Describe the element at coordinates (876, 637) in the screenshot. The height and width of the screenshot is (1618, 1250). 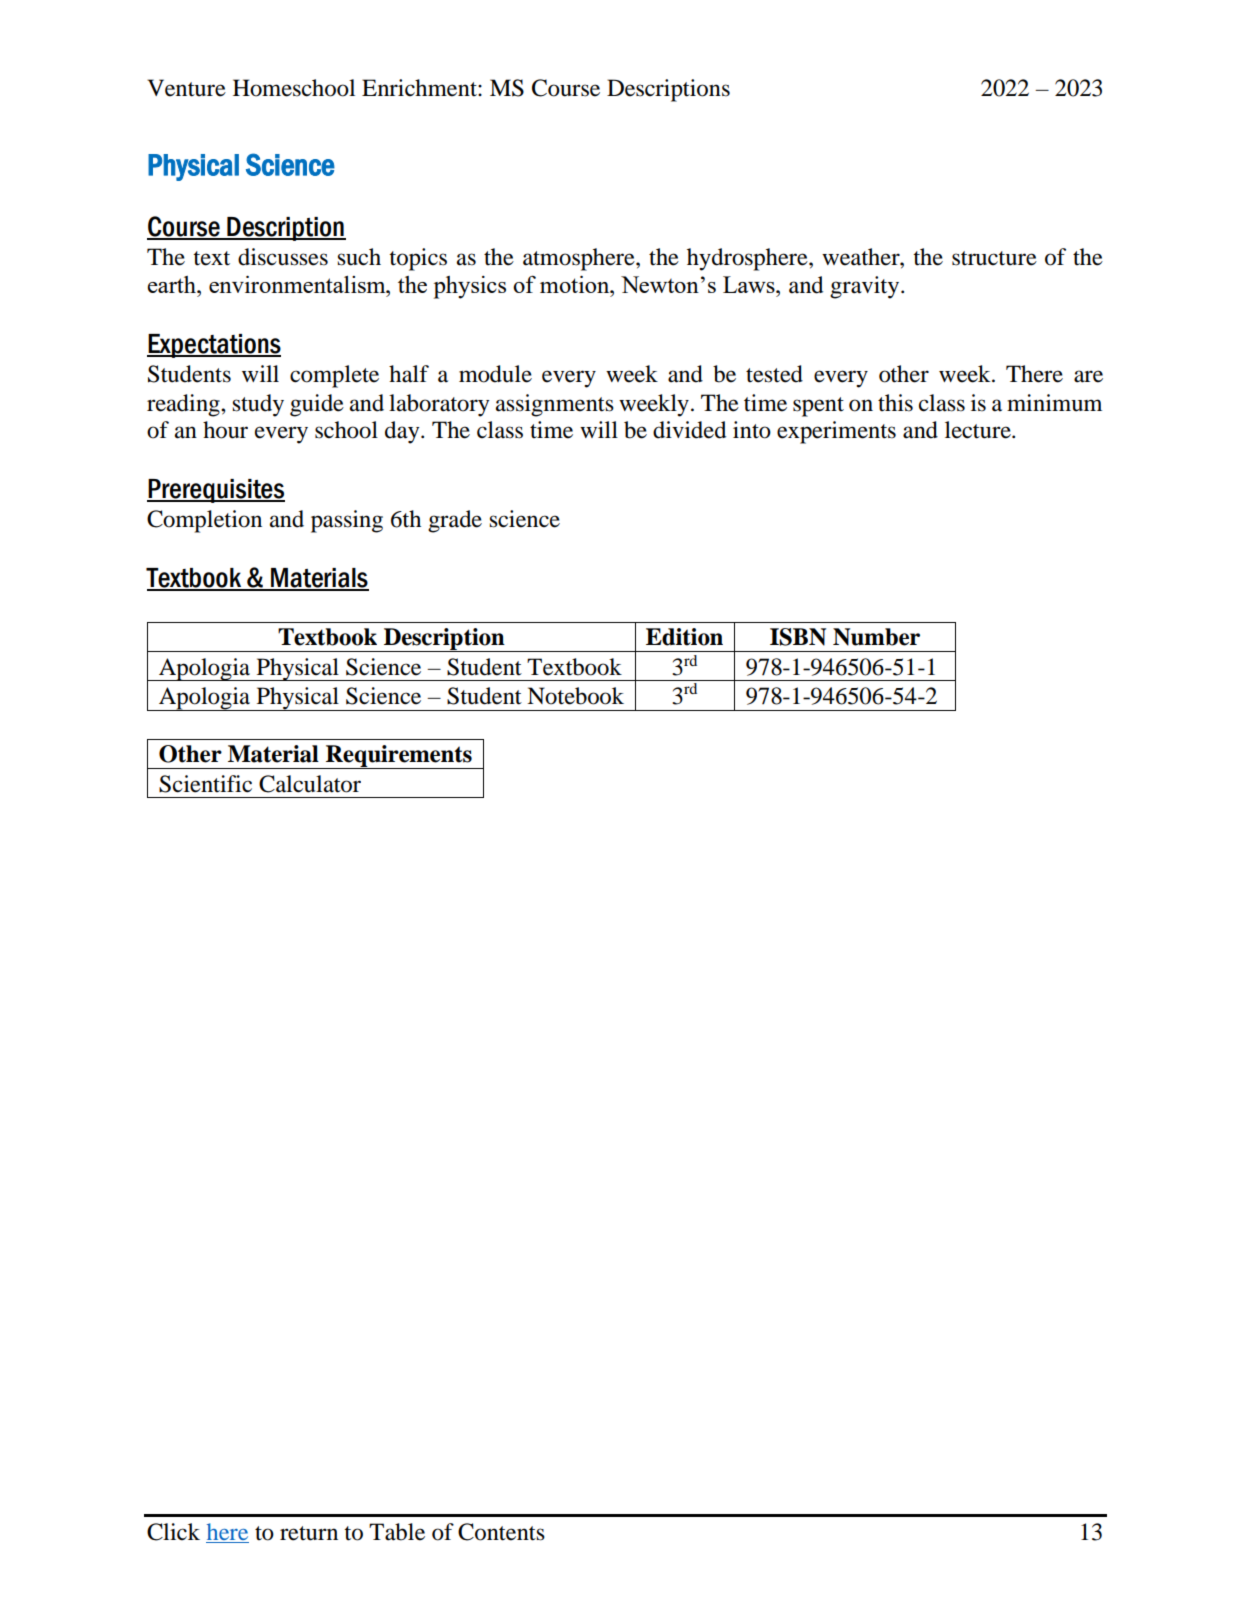
I see `Number` at that location.
